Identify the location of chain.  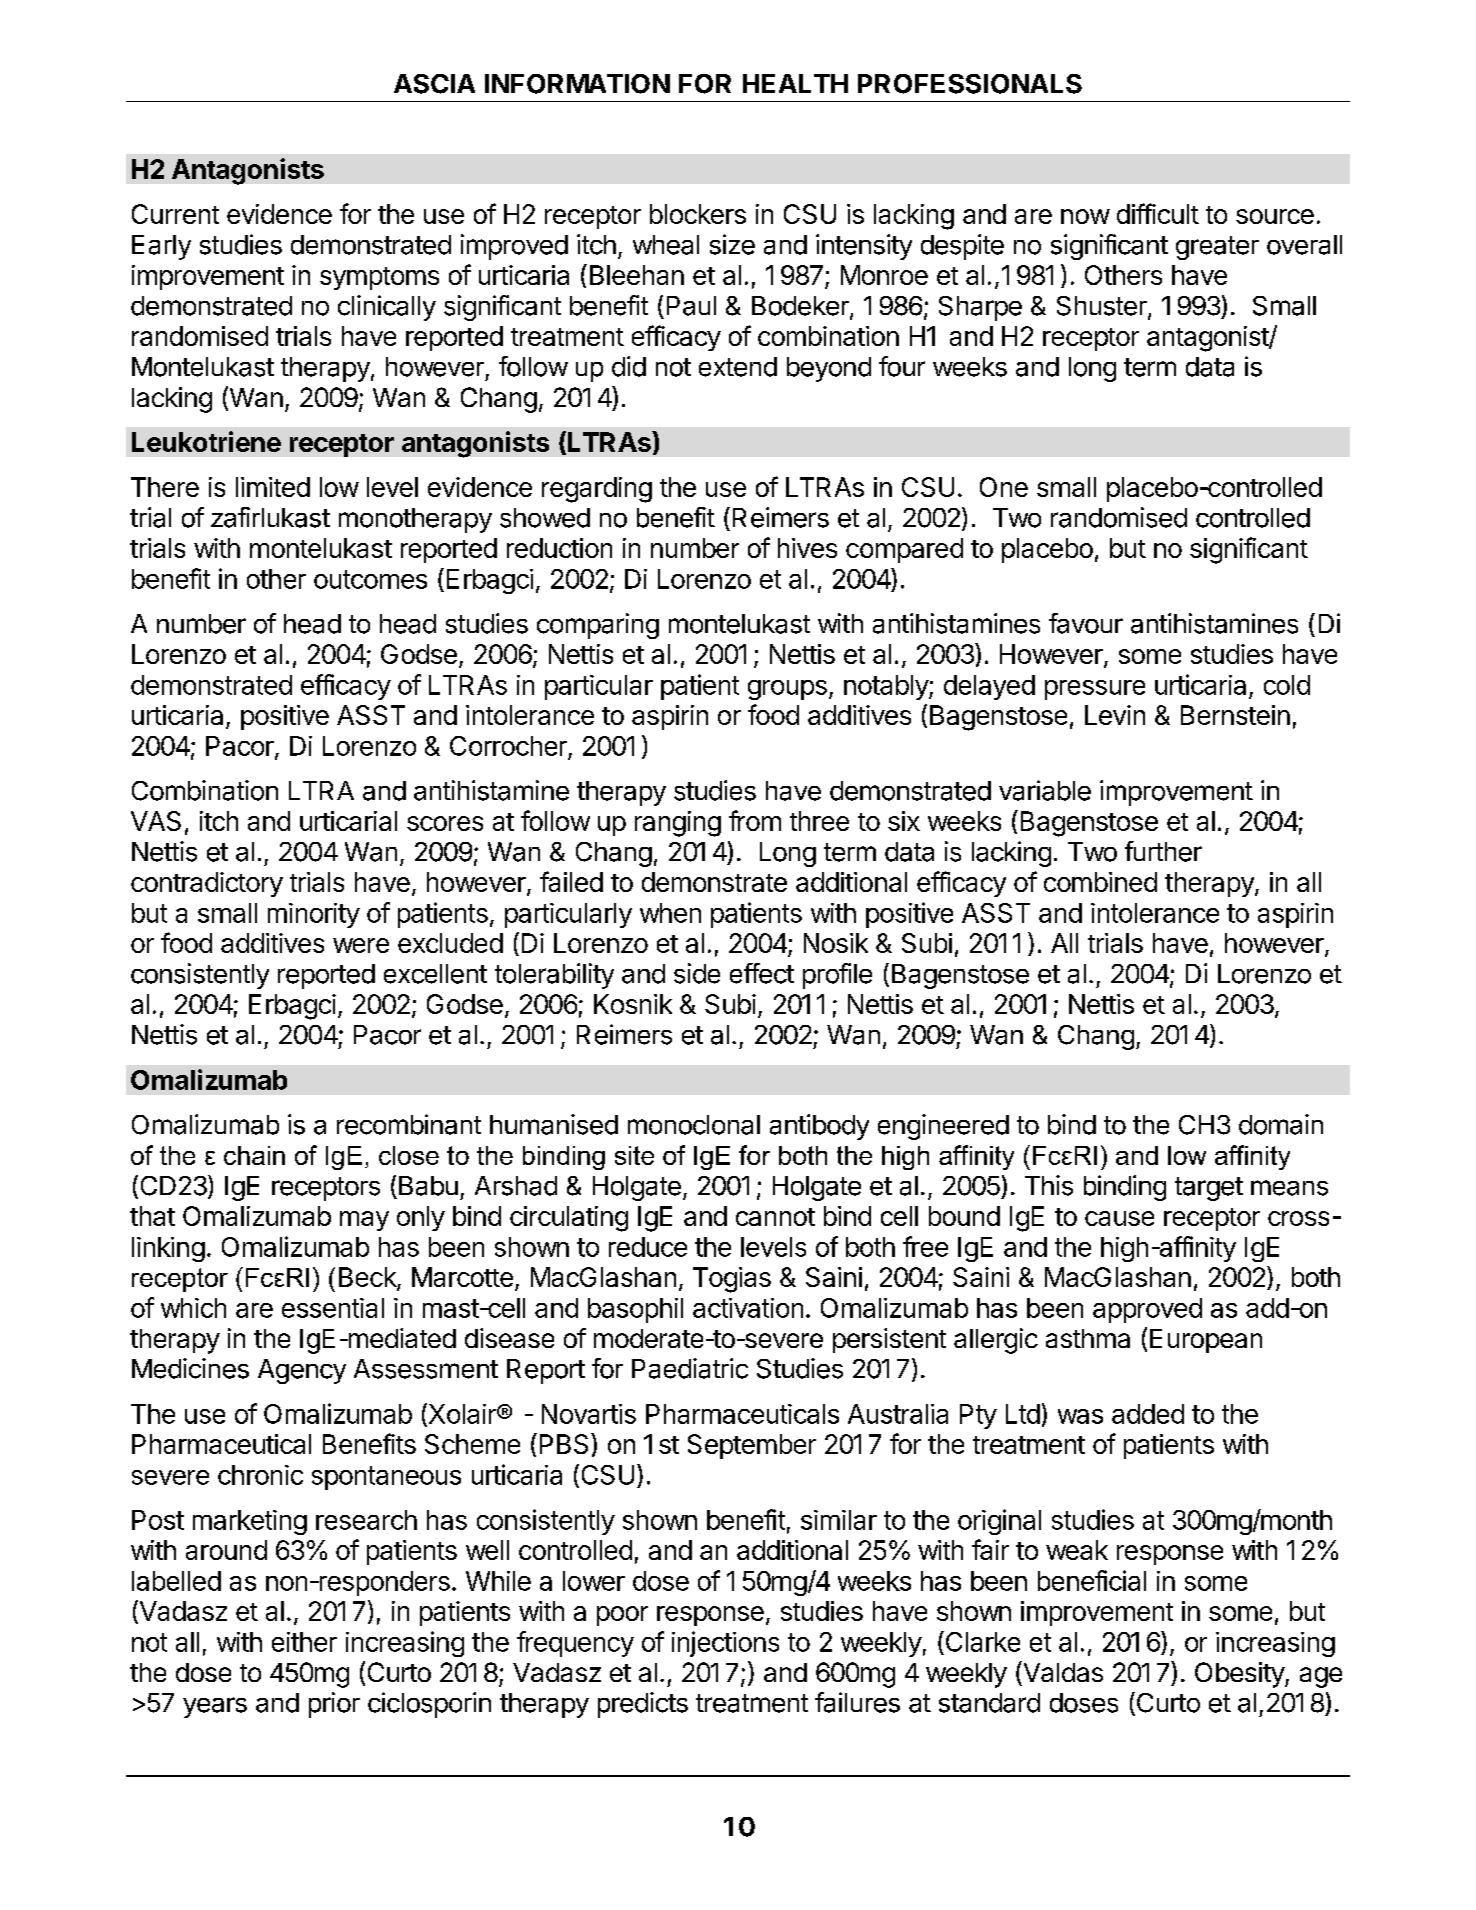
(254, 1155).
